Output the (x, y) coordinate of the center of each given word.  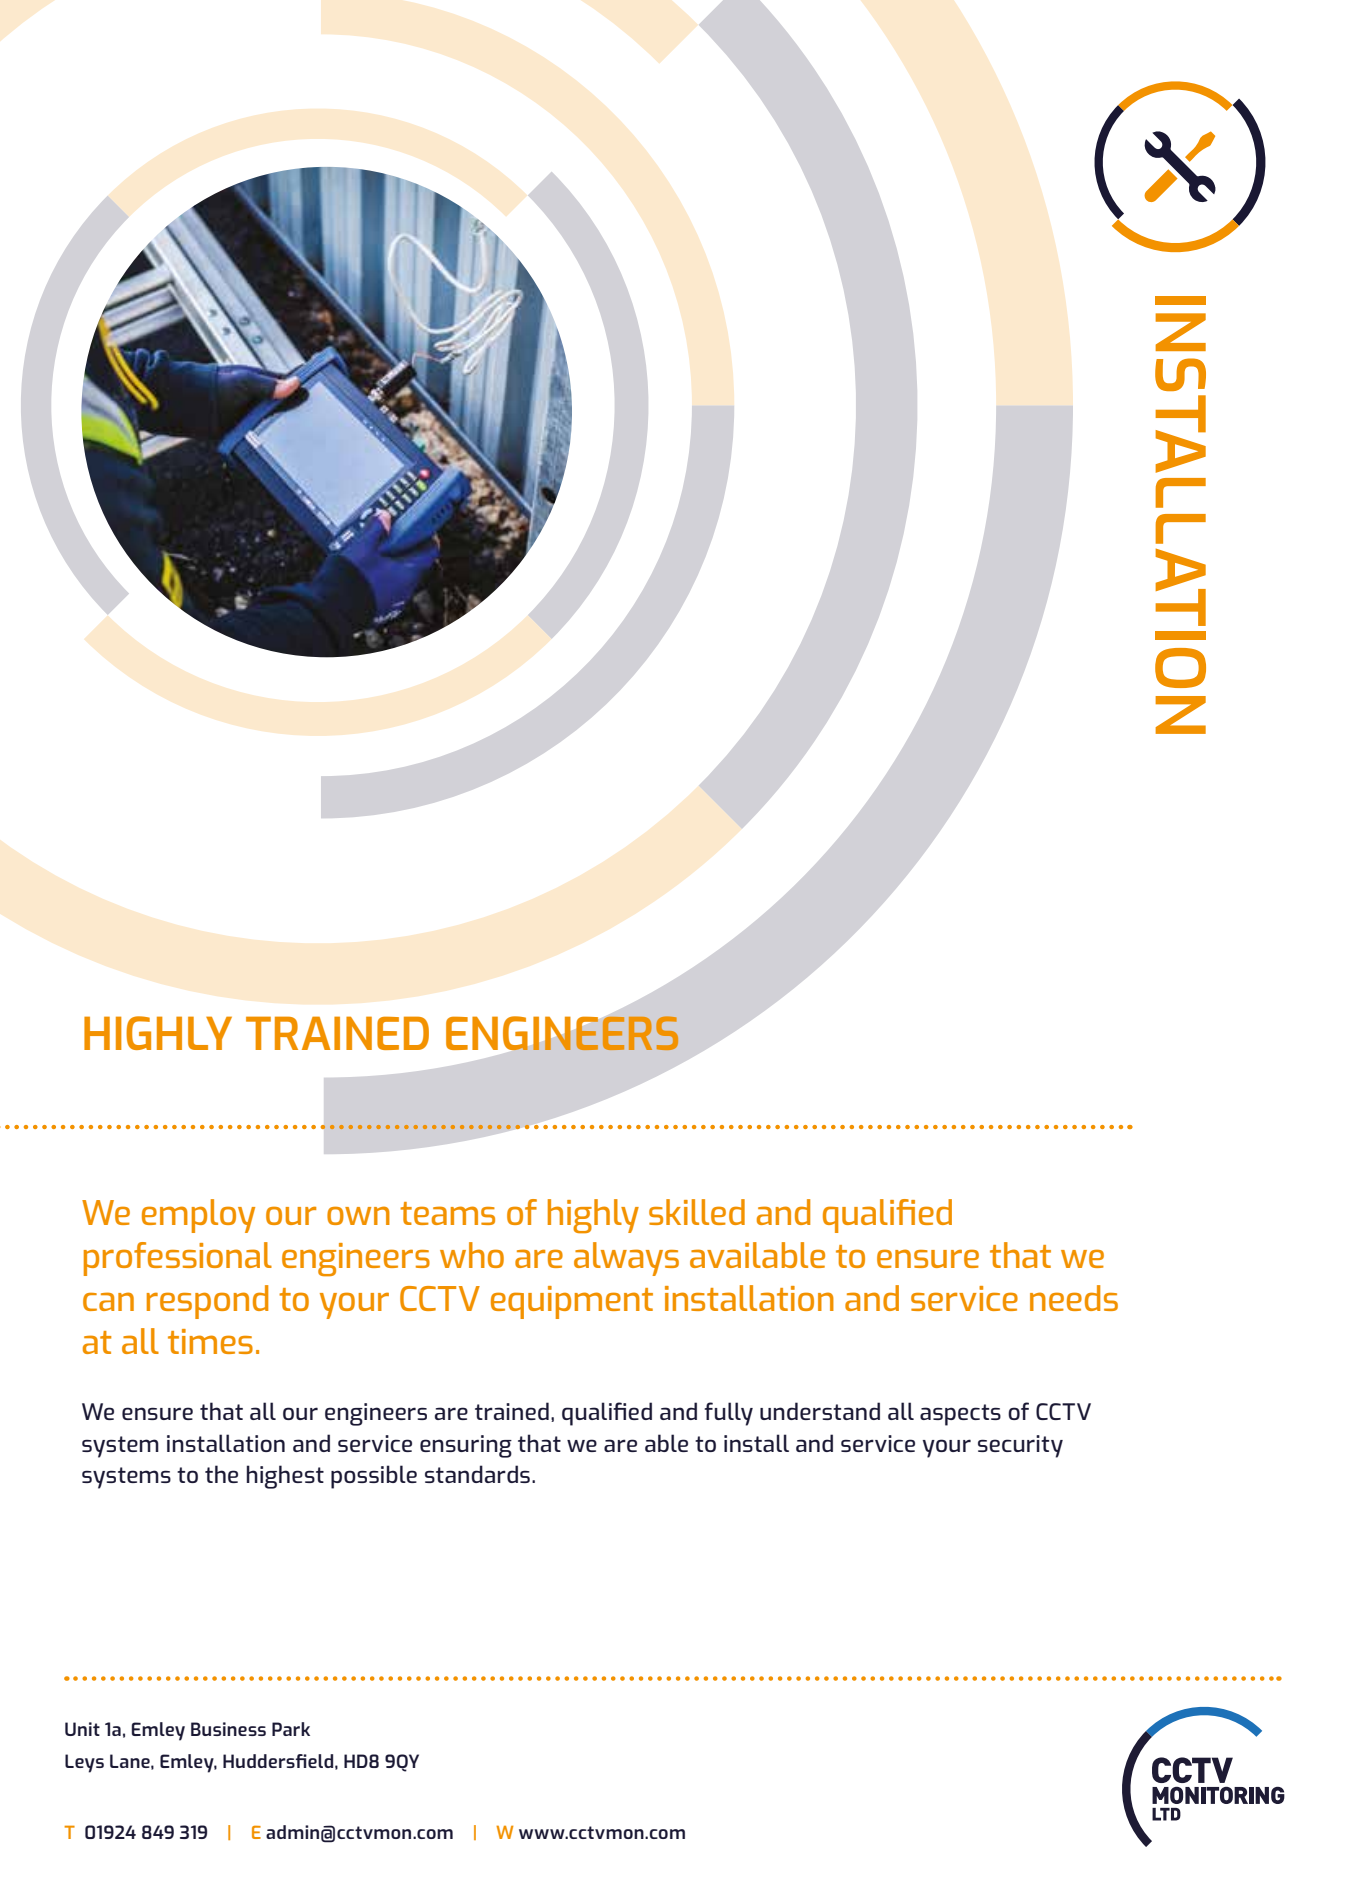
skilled (697, 1212)
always (626, 1259)
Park (291, 1729)
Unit (82, 1729)
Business (228, 1729)
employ (198, 1216)
